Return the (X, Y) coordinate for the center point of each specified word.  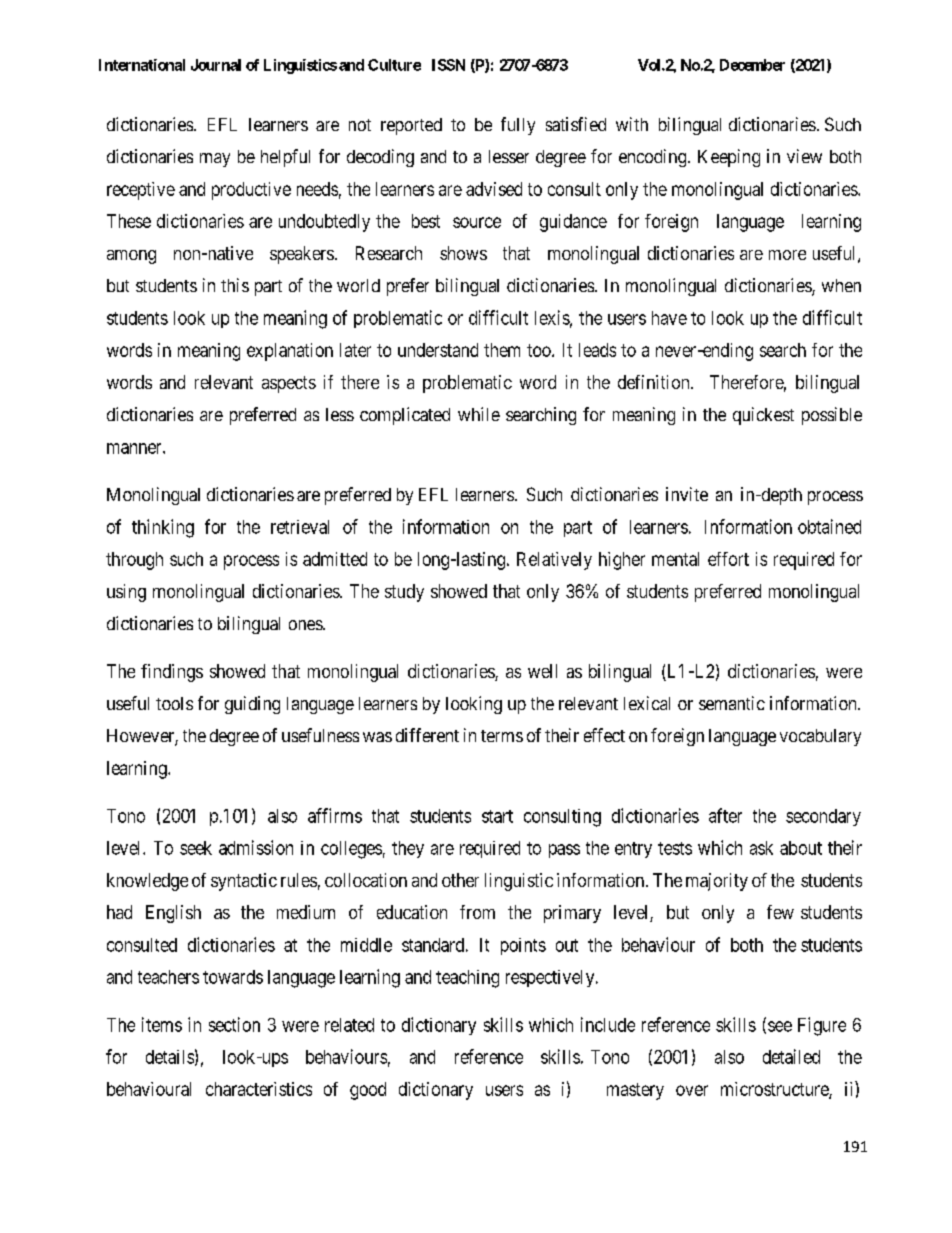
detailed (791, 1056)
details (170, 1057)
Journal (216, 65)
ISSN (448, 65)
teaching (467, 979)
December (752, 65)
